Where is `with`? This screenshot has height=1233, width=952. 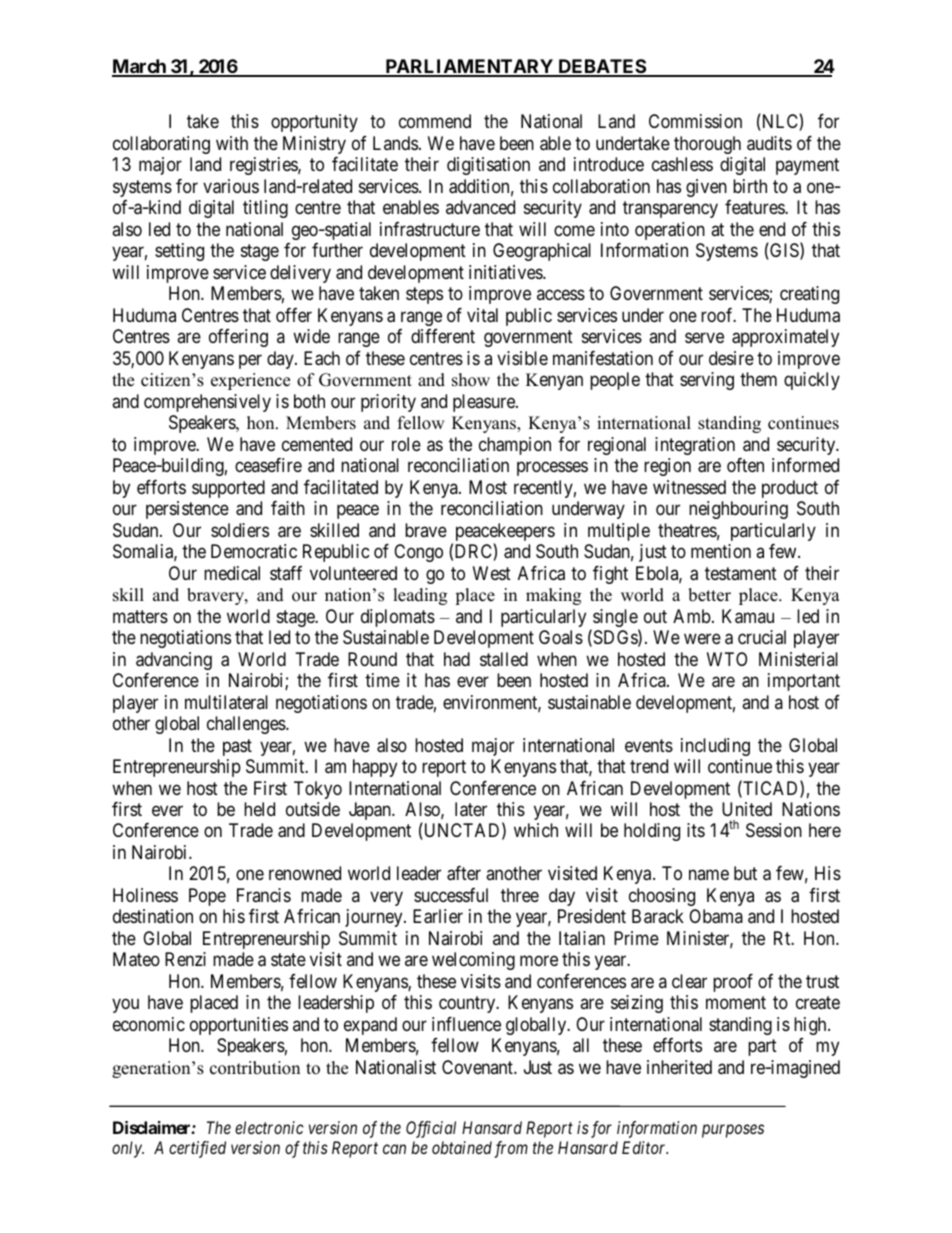
with is located at coordinates (232, 143).
